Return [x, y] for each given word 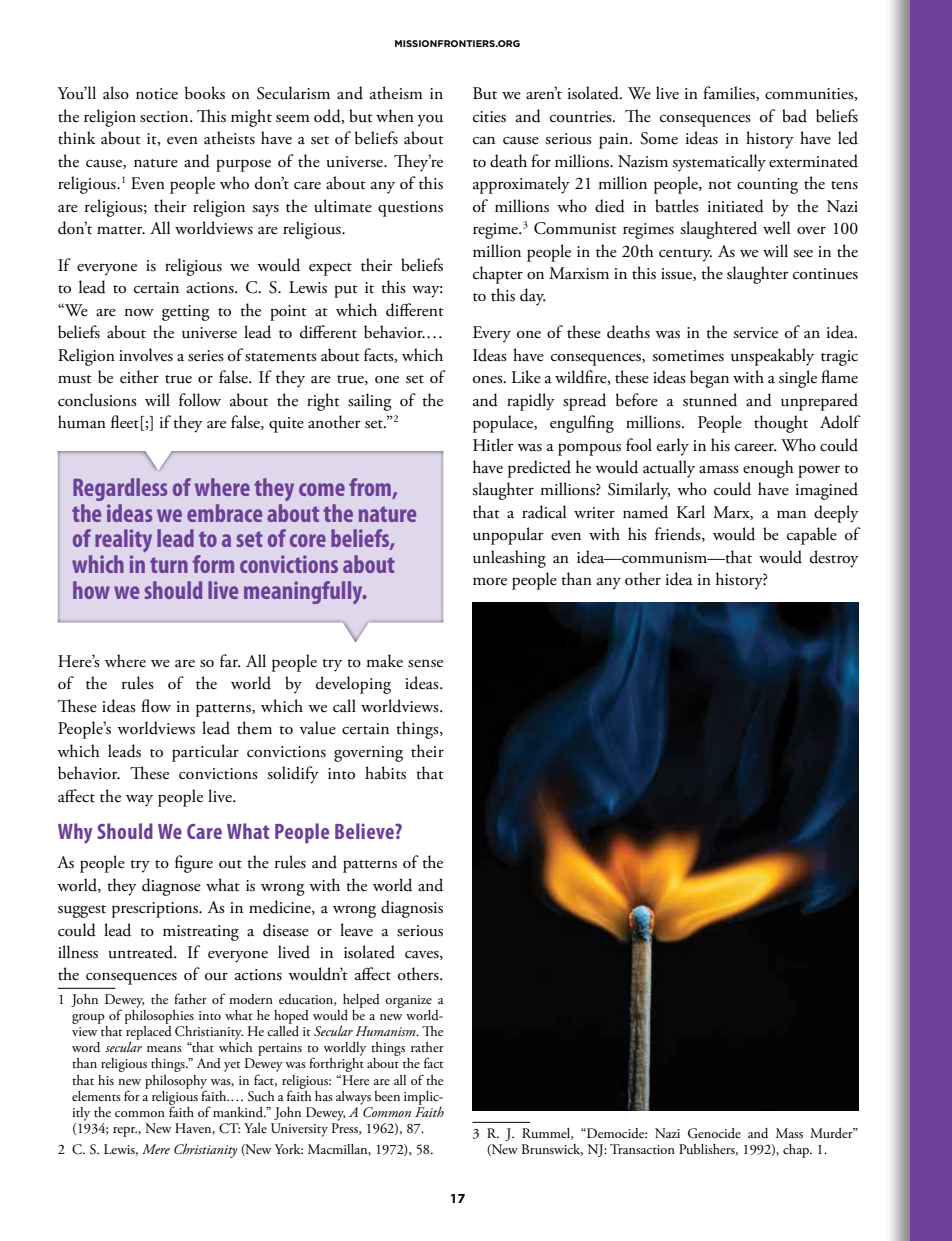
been [387, 1096]
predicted [539, 469]
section [165, 117]
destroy [834, 559]
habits [385, 773]
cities [489, 117]
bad [794, 116]
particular [205, 753]
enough [768, 469]
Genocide [714, 1133]
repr [125, 1132]
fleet [125, 422]
